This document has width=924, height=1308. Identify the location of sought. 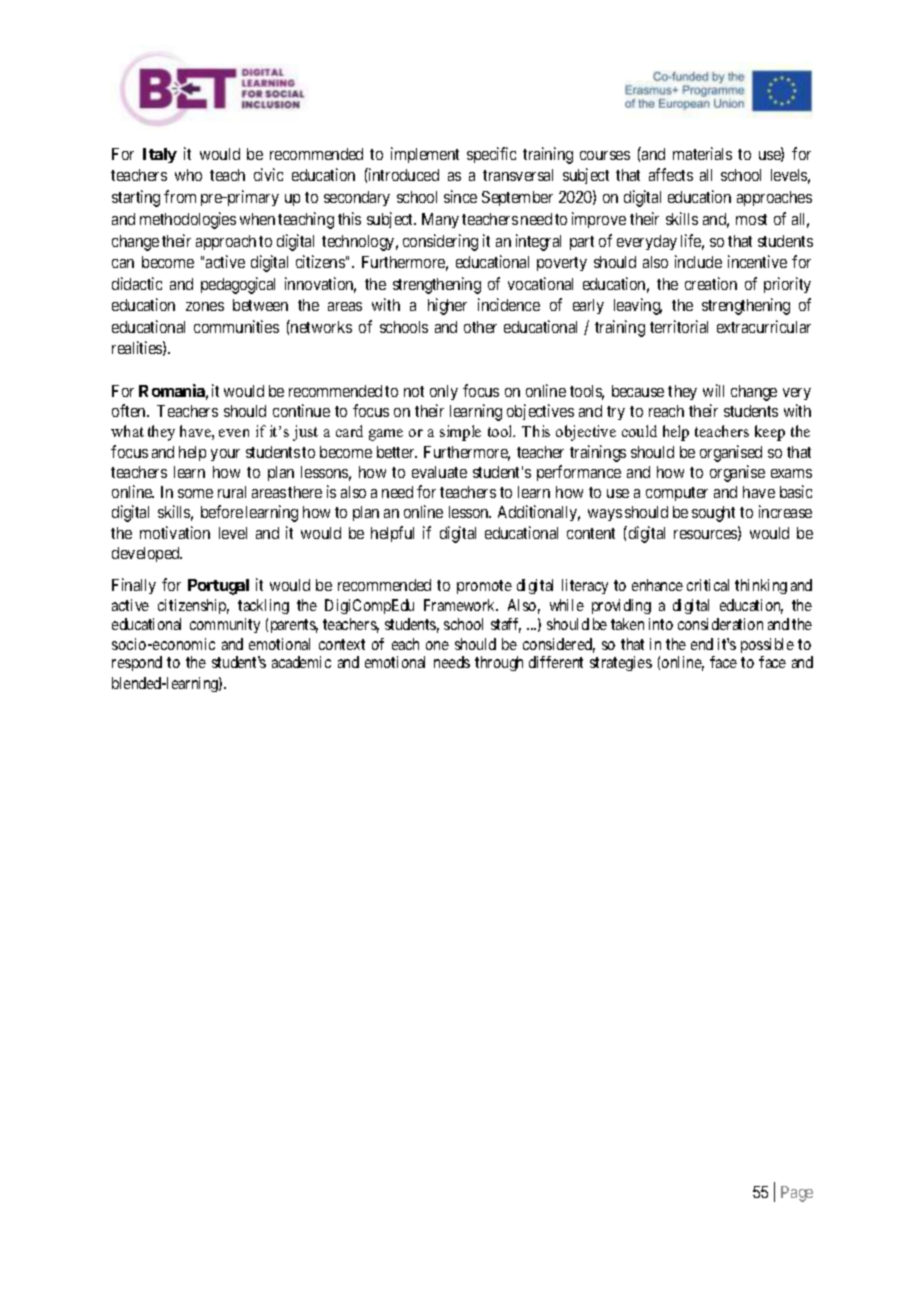
(713, 514).
